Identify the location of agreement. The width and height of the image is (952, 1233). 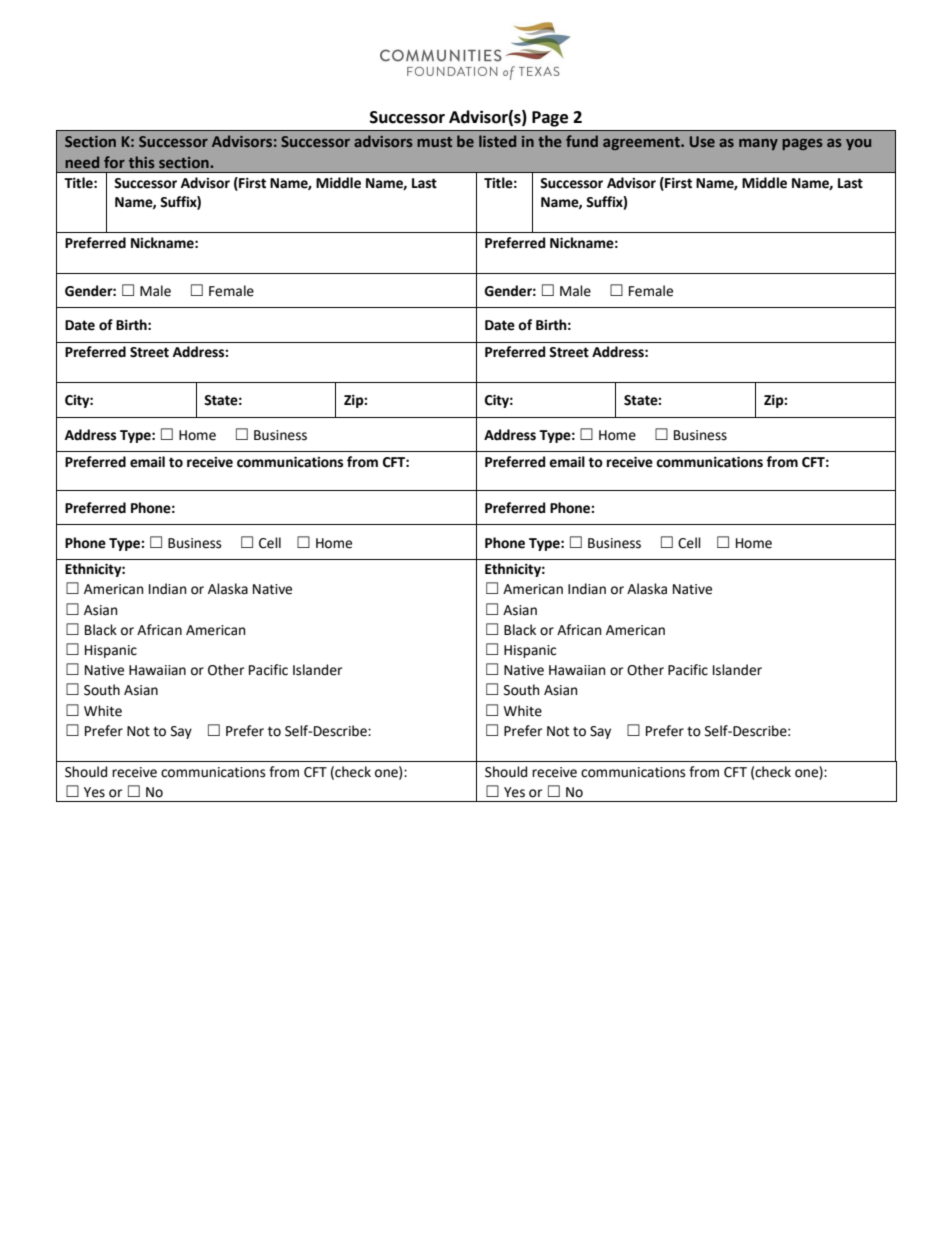
(642, 143).
